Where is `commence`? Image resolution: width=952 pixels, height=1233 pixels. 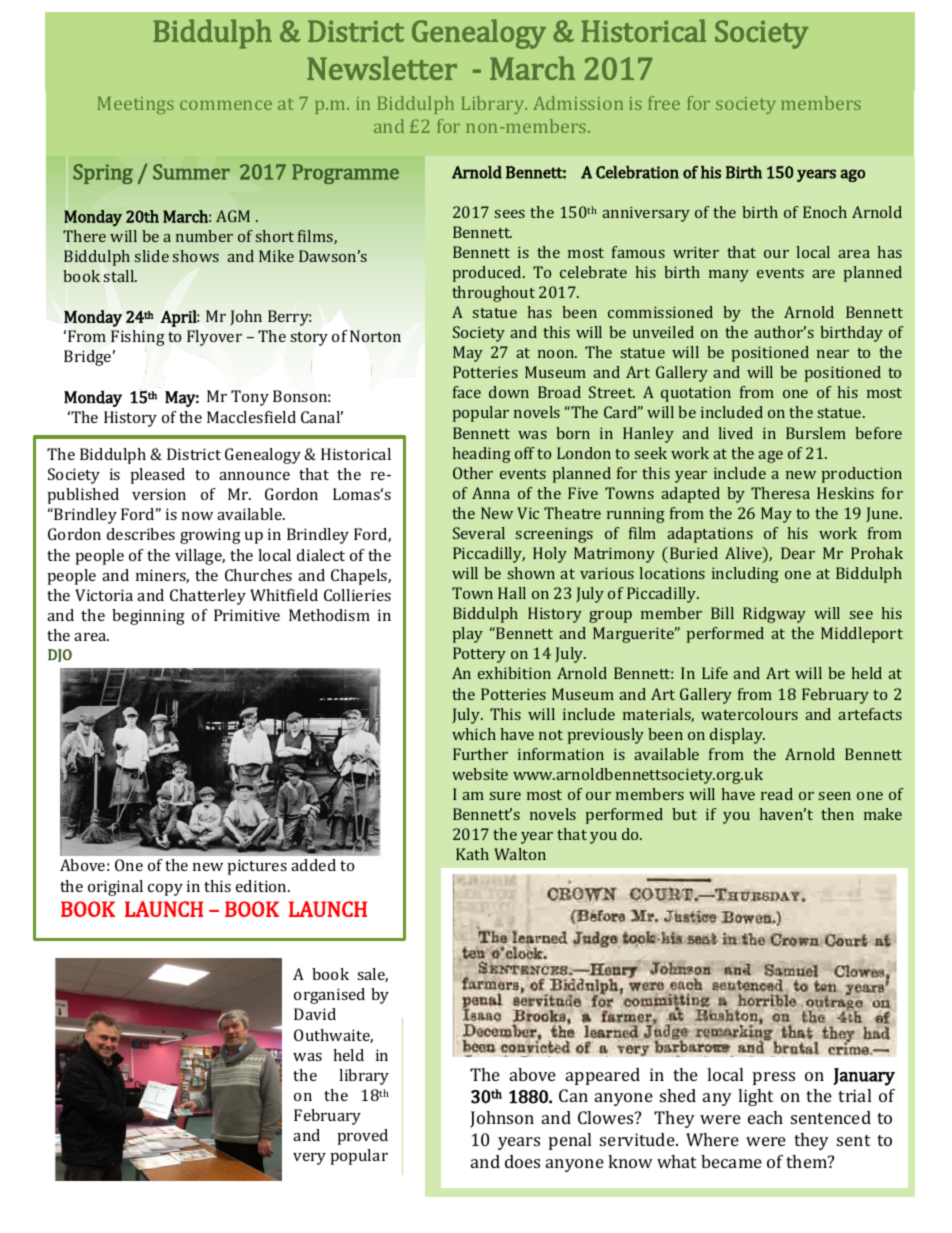
commence is located at coordinates (226, 105).
